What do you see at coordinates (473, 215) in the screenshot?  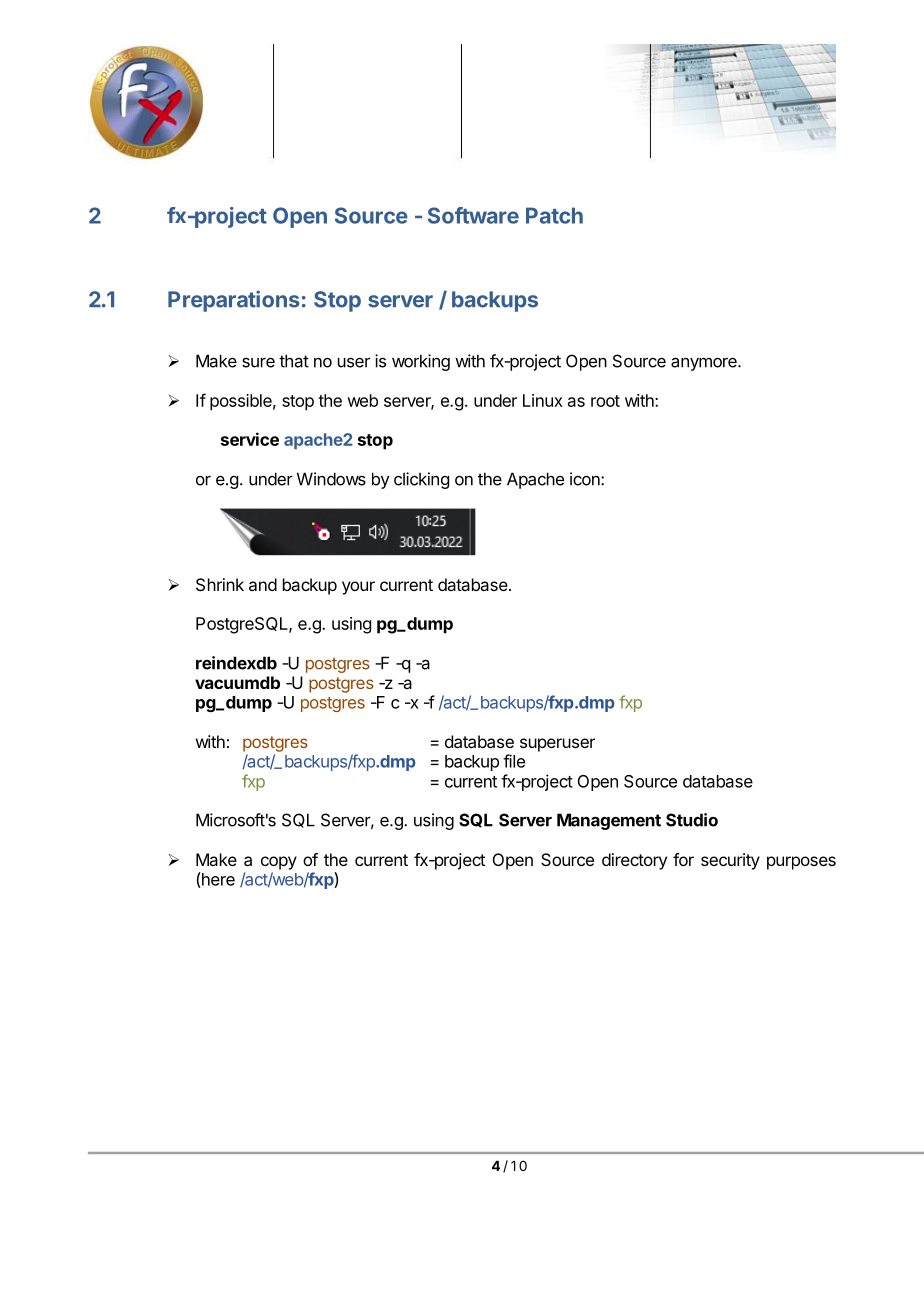 I see `Software` at bounding box center [473, 215].
